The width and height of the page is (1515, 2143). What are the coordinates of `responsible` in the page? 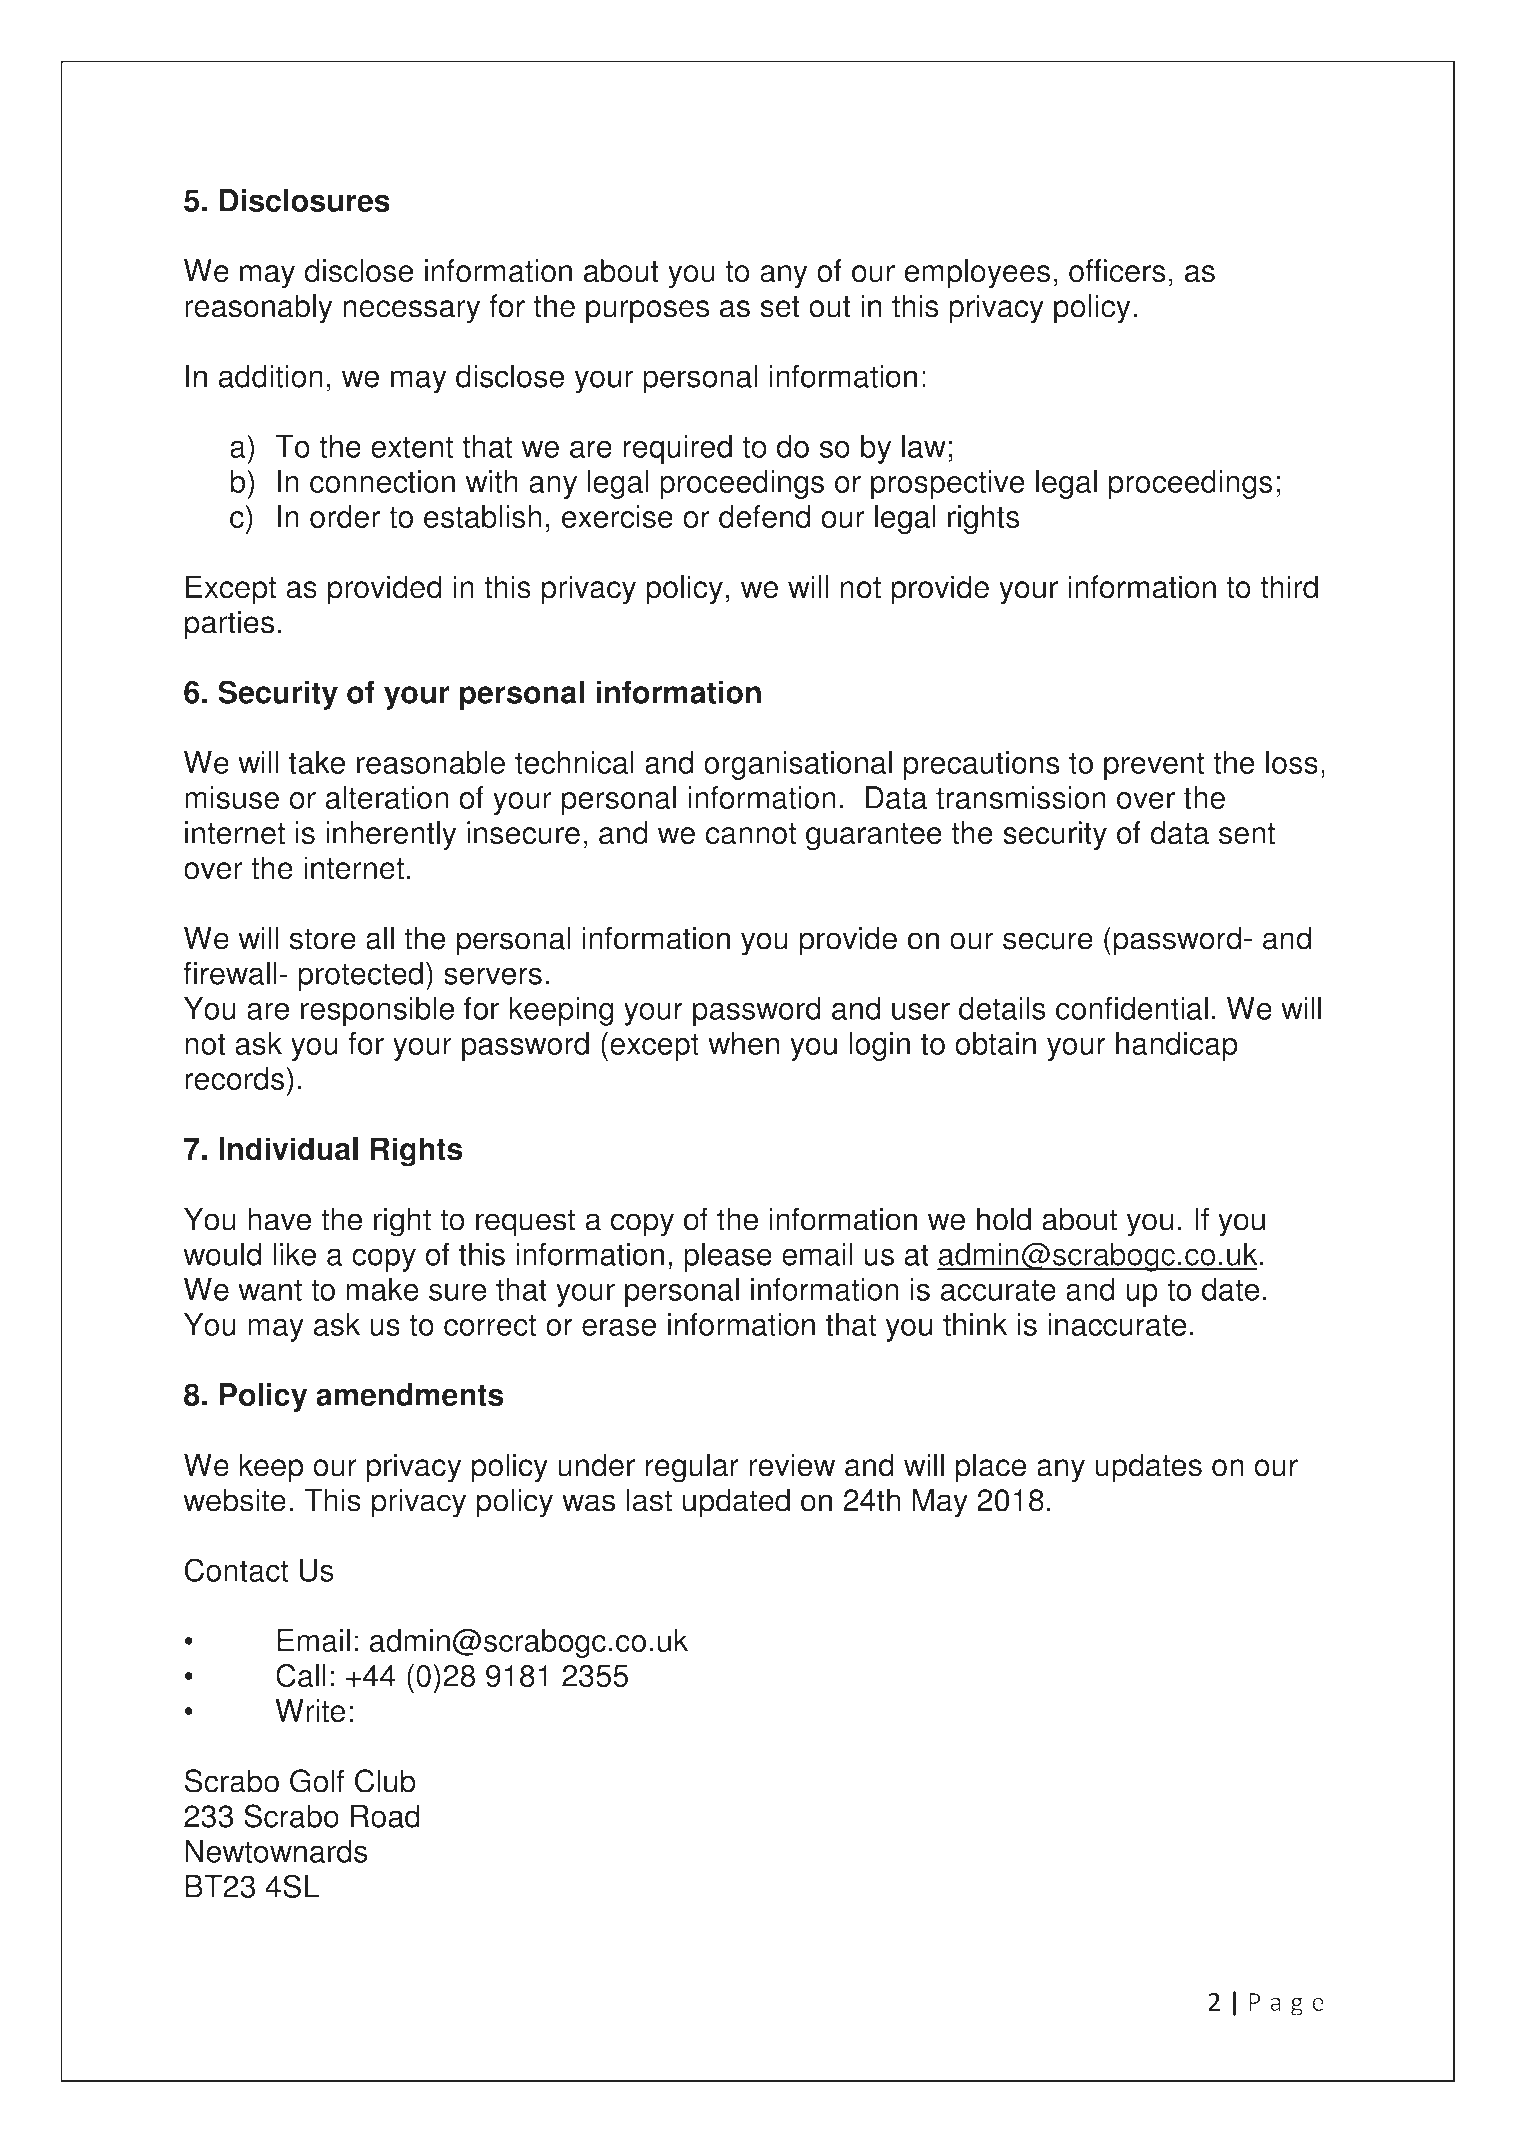 It's located at (377, 1011).
